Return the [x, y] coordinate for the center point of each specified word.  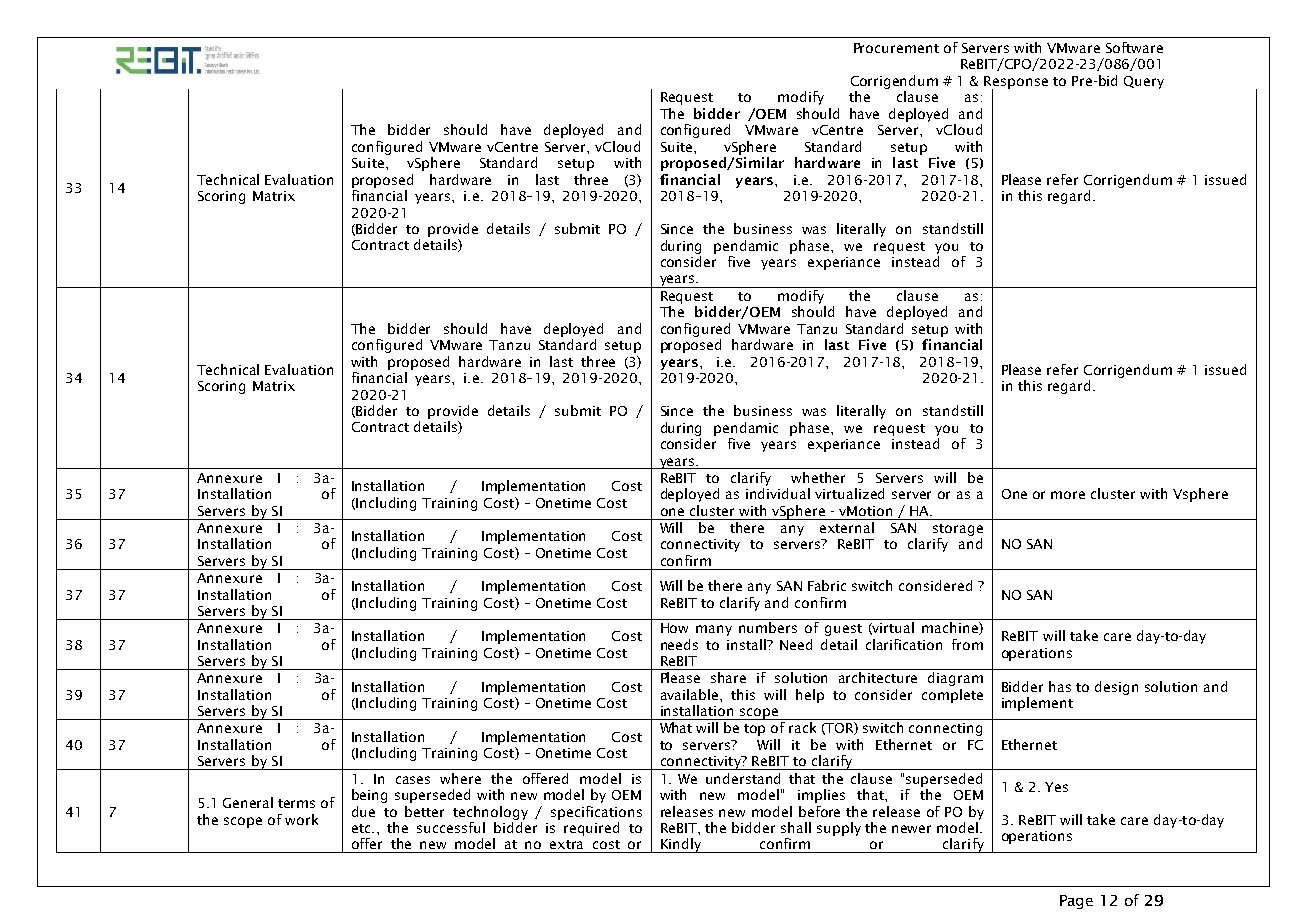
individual [778, 493]
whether [818, 477]
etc [362, 828]
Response [1016, 83]
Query [1144, 82]
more [1068, 495]
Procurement [896, 48]
